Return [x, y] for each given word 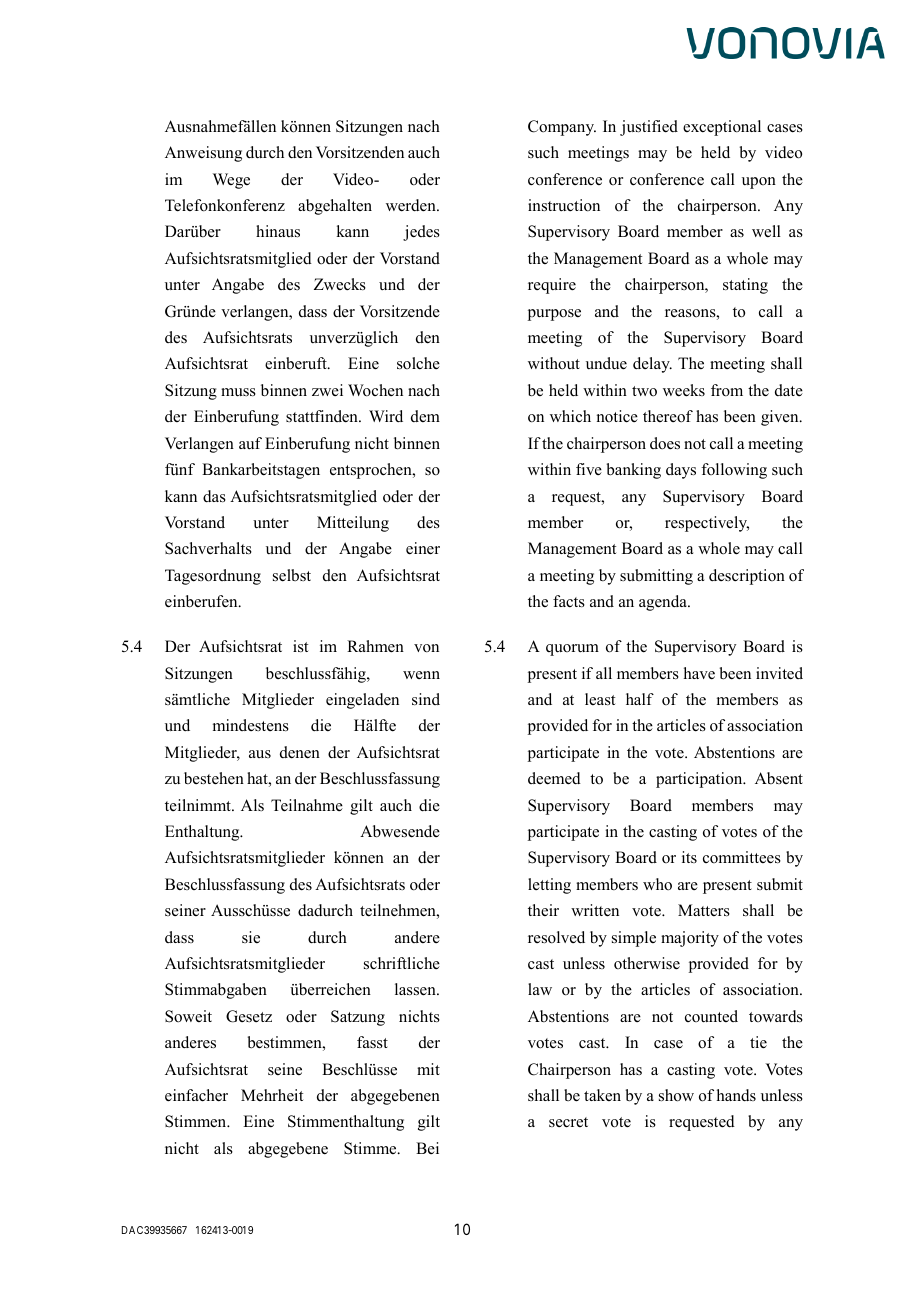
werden [412, 205]
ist [300, 646]
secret [568, 1122]
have [699, 673]
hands [736, 1095]
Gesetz [249, 1016]
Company [562, 128]
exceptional [722, 128]
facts [569, 601]
